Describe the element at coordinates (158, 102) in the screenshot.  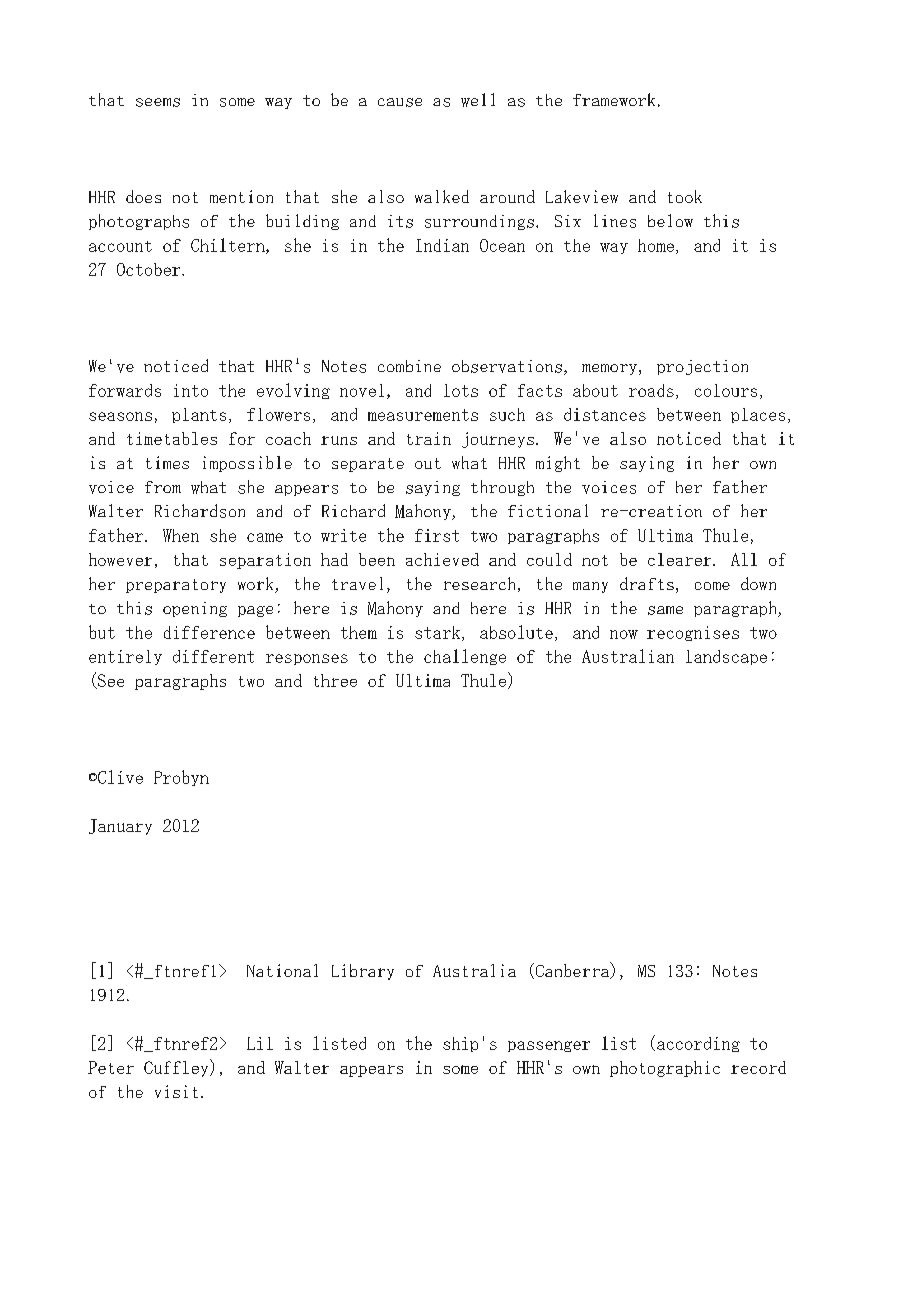
I see `seems` at that location.
